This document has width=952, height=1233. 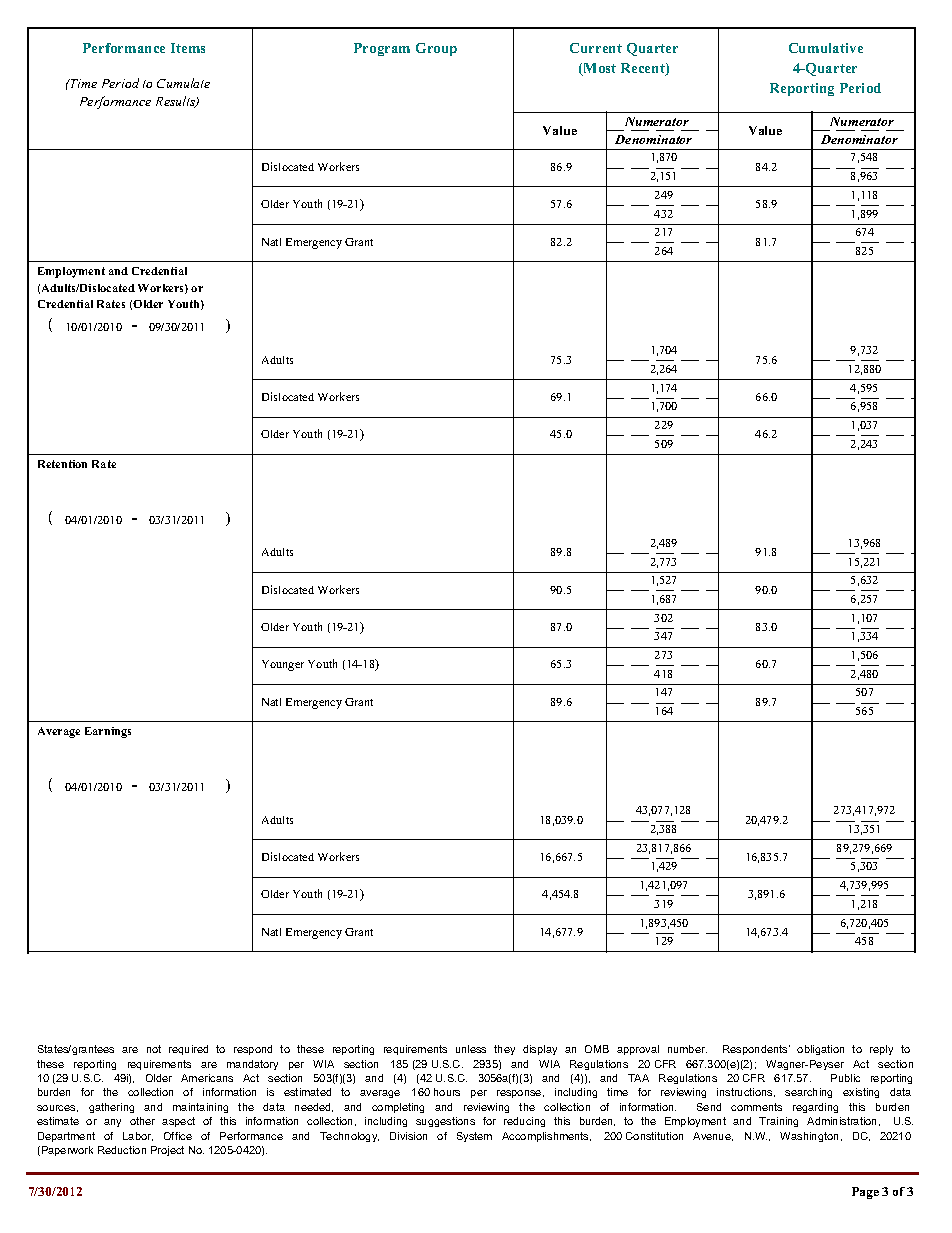 I want to click on Washington, so click(x=809, y=1137).
